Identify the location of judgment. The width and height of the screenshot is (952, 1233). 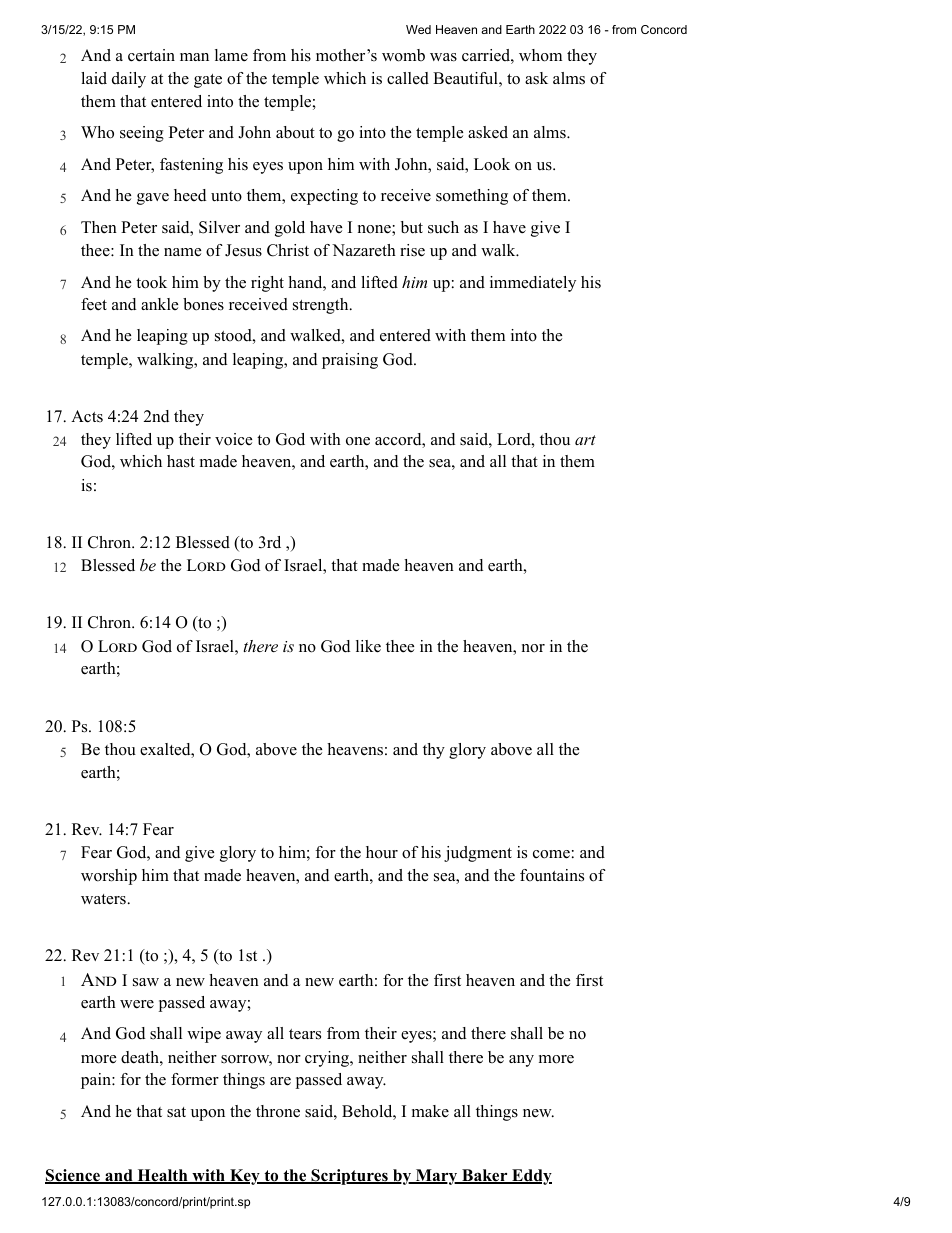
(478, 854).
